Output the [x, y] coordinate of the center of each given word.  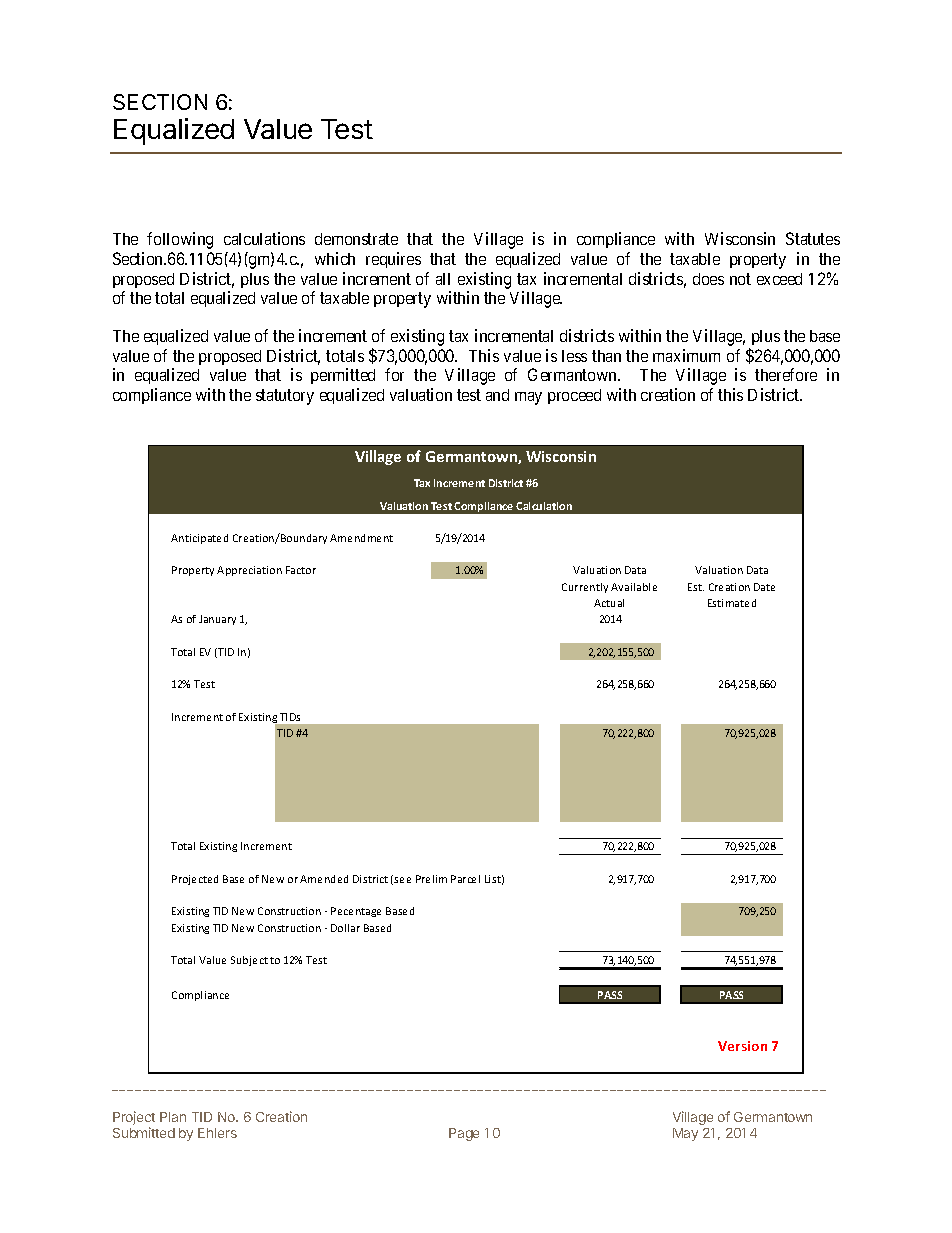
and [497, 395]
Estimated [732, 603]
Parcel [465, 879]
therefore [786, 374]
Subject [249, 961]
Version [742, 1046]
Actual [609, 603]
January [217, 620]
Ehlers [217, 1133]
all [443, 279]
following [180, 240]
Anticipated [199, 539]
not [740, 279]
